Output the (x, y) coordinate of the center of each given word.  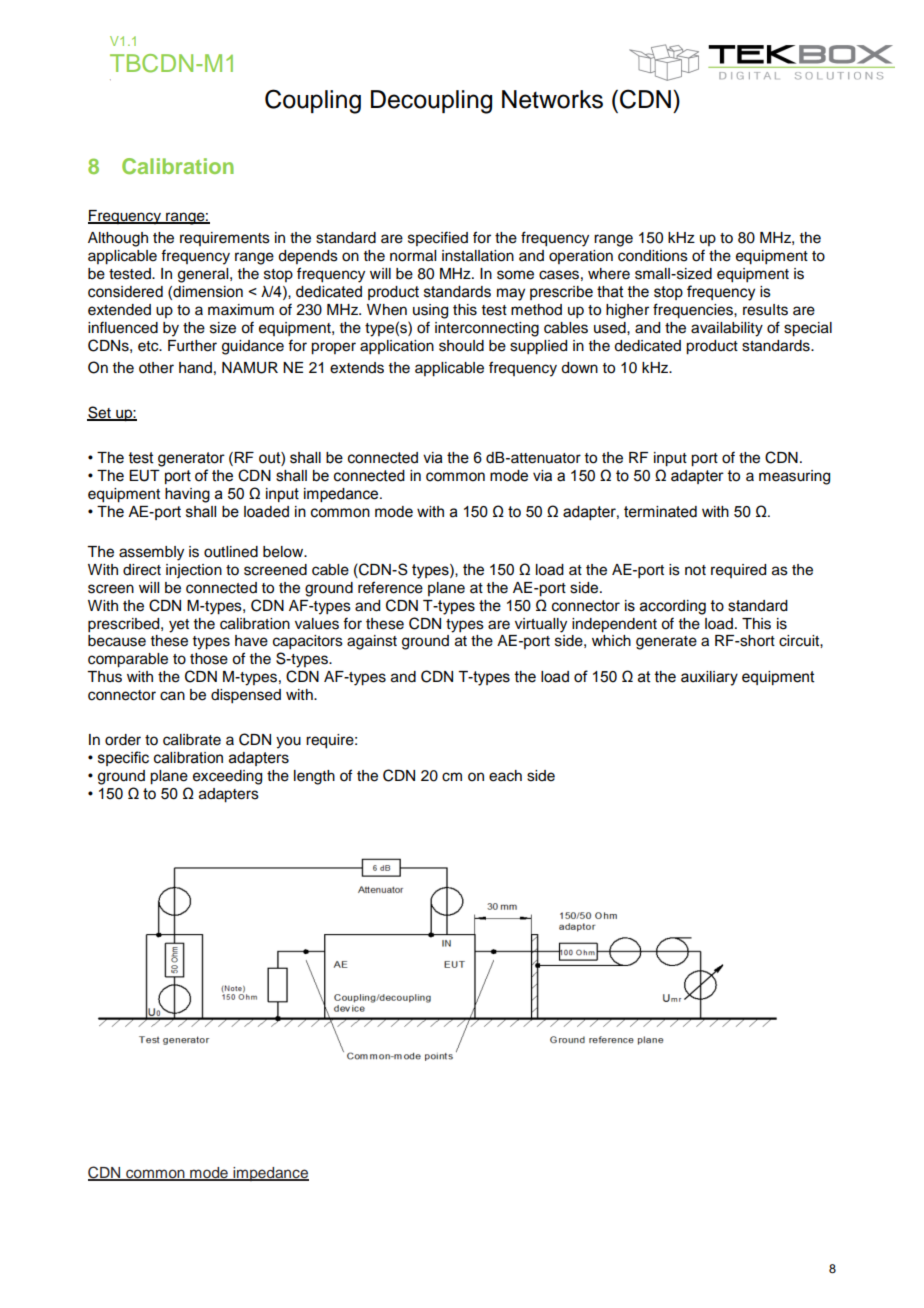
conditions (653, 256)
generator (191, 459)
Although (118, 239)
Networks (552, 99)
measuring (794, 477)
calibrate (192, 740)
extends (357, 368)
